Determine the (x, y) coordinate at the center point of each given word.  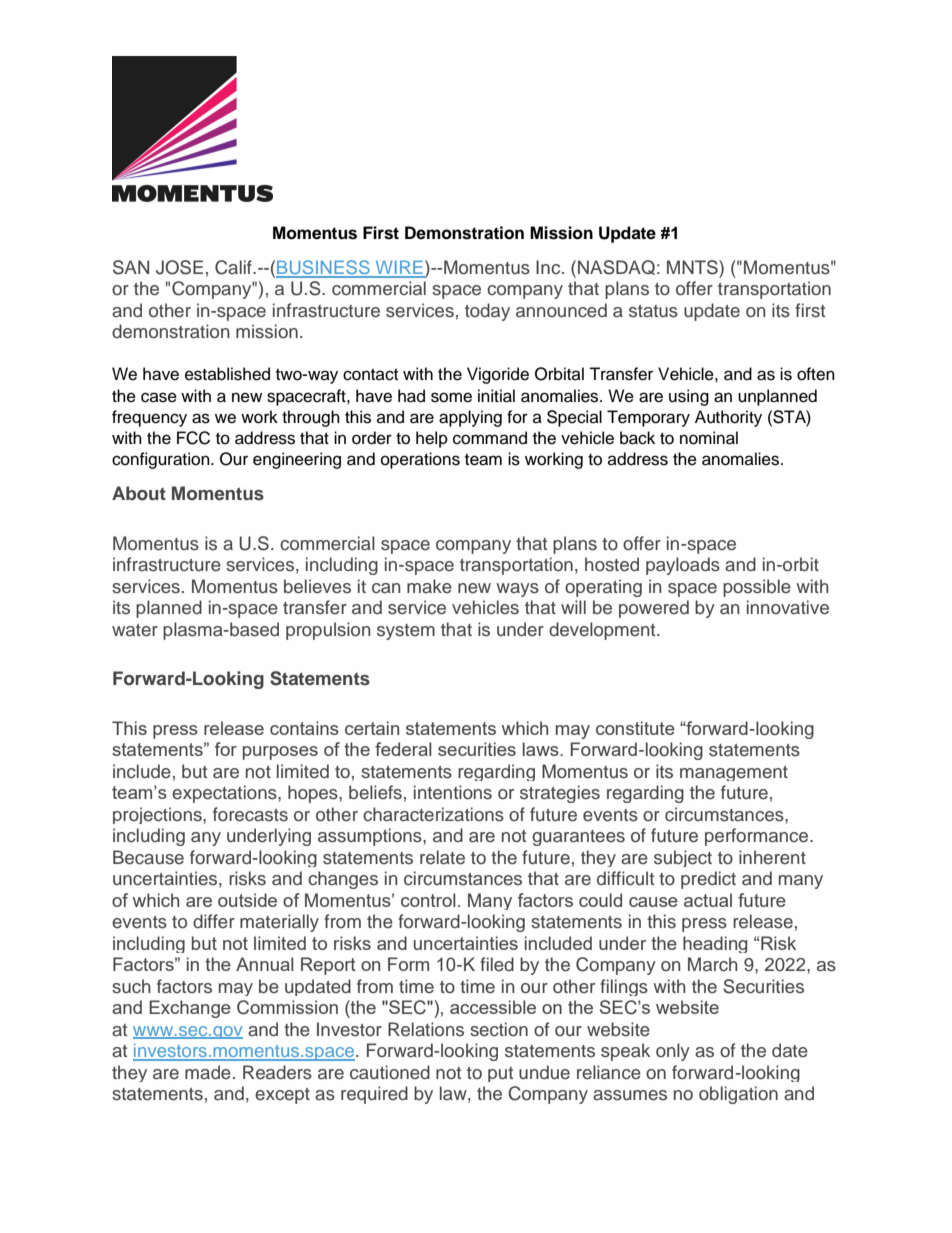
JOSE (179, 267)
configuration (162, 460)
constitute (635, 728)
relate (442, 857)
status (653, 311)
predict (708, 880)
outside (247, 900)
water (135, 630)
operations (420, 460)
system (406, 632)
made (208, 1072)
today (487, 312)
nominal (709, 438)
